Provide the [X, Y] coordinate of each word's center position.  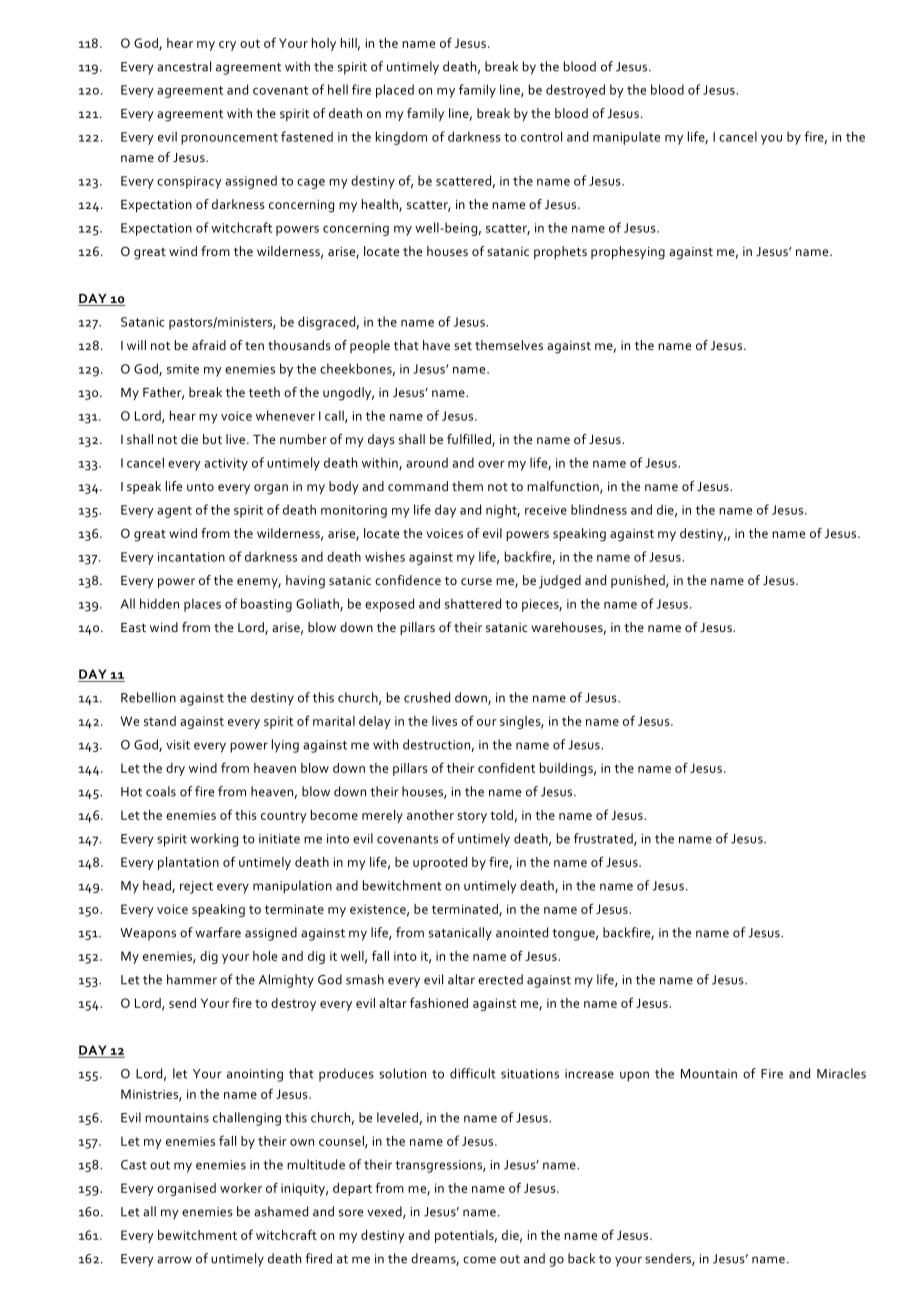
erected [500, 979]
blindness [599, 509]
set [463, 346]
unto [200, 486]
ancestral [184, 66]
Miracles [841, 1073]
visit [178, 745]
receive [546, 510]
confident [506, 767]
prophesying [628, 253]
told [501, 815]
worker [241, 1188]
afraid [209, 345]
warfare [218, 932]
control [541, 136]
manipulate [626, 138]
